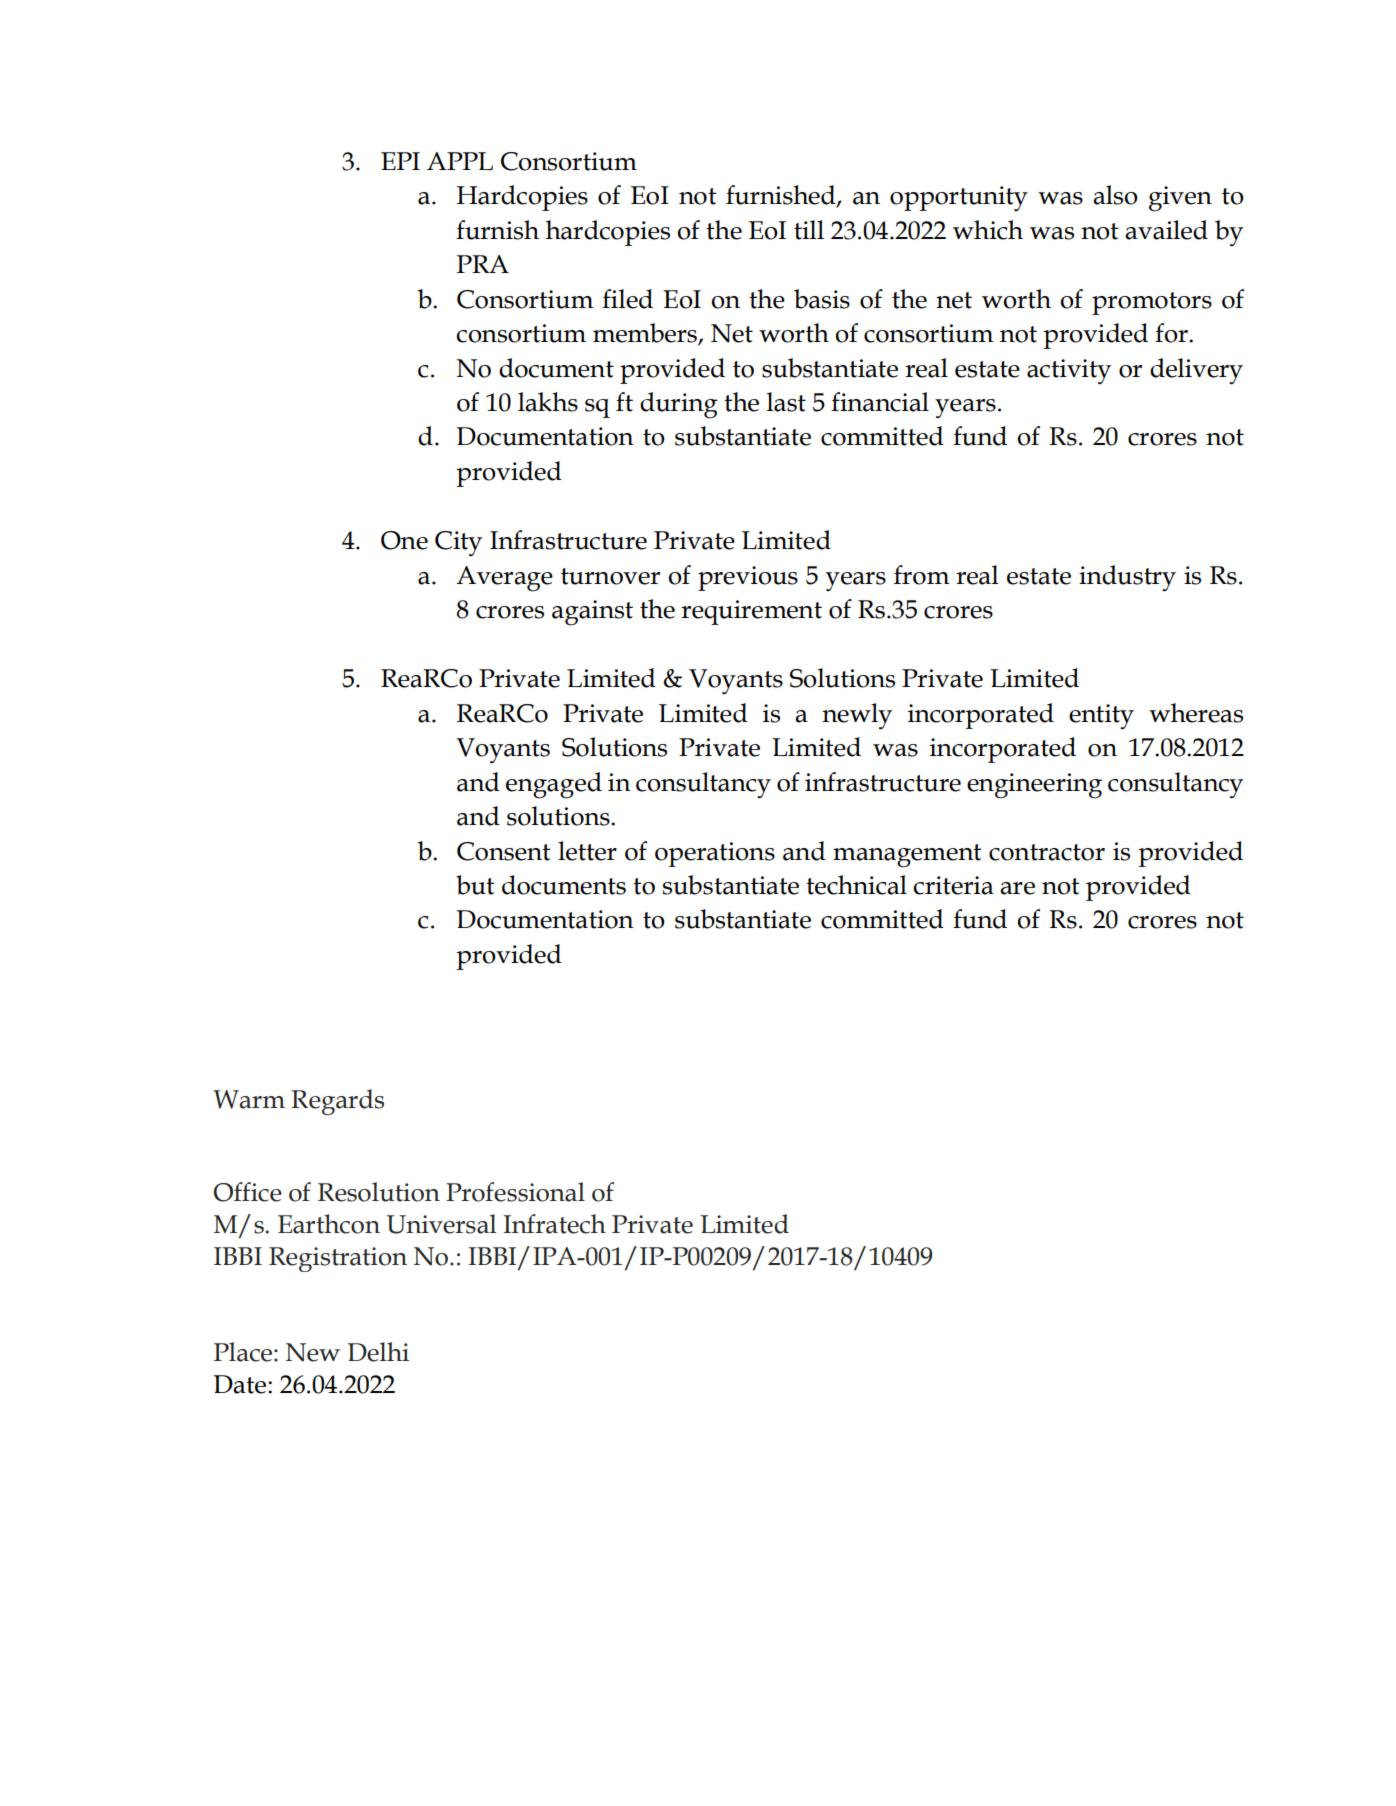 The height and width of the screenshot is (1806, 1396). Describe the element at coordinates (809, 230) in the screenshot. I see `till` at that location.
